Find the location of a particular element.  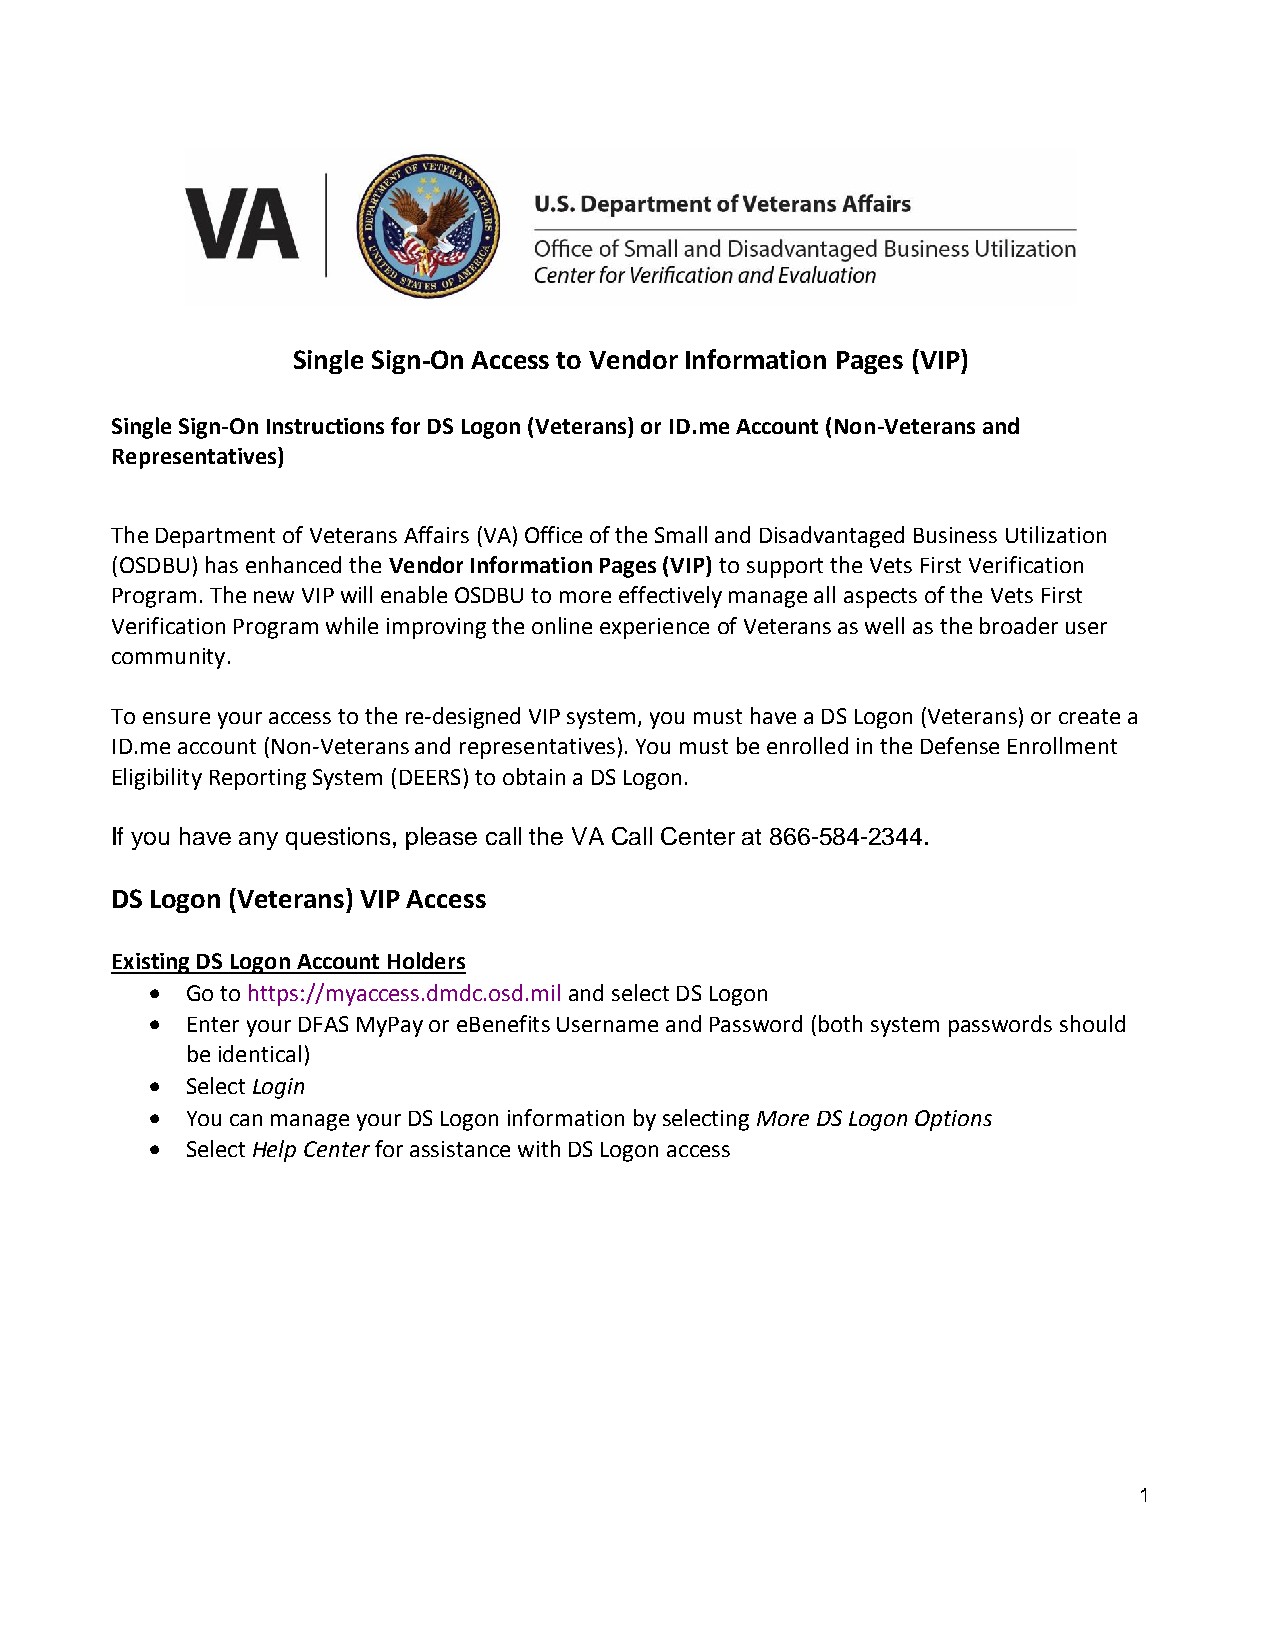

Instructions is located at coordinates (325, 426).
